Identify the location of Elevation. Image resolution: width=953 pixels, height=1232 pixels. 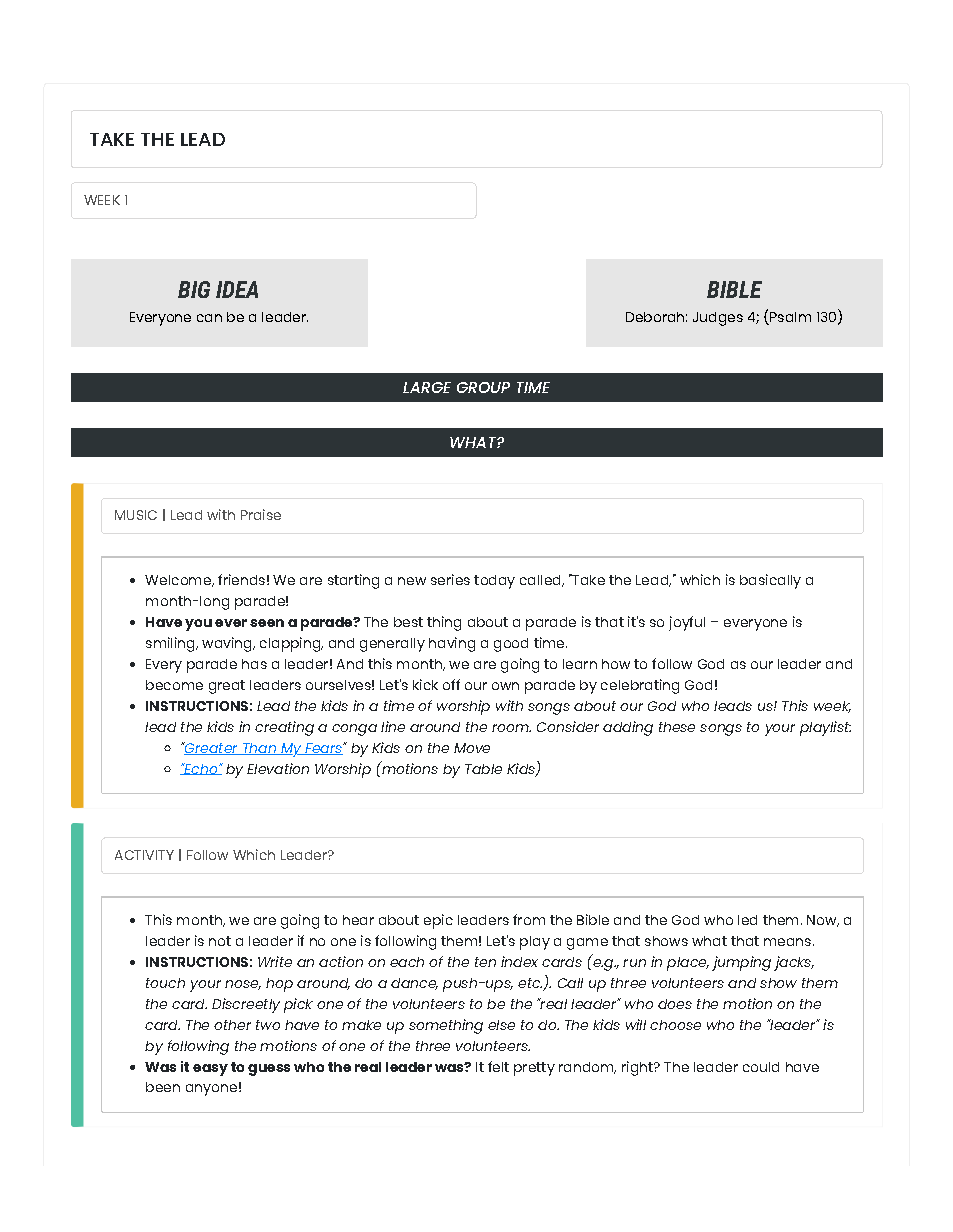
(278, 768).
